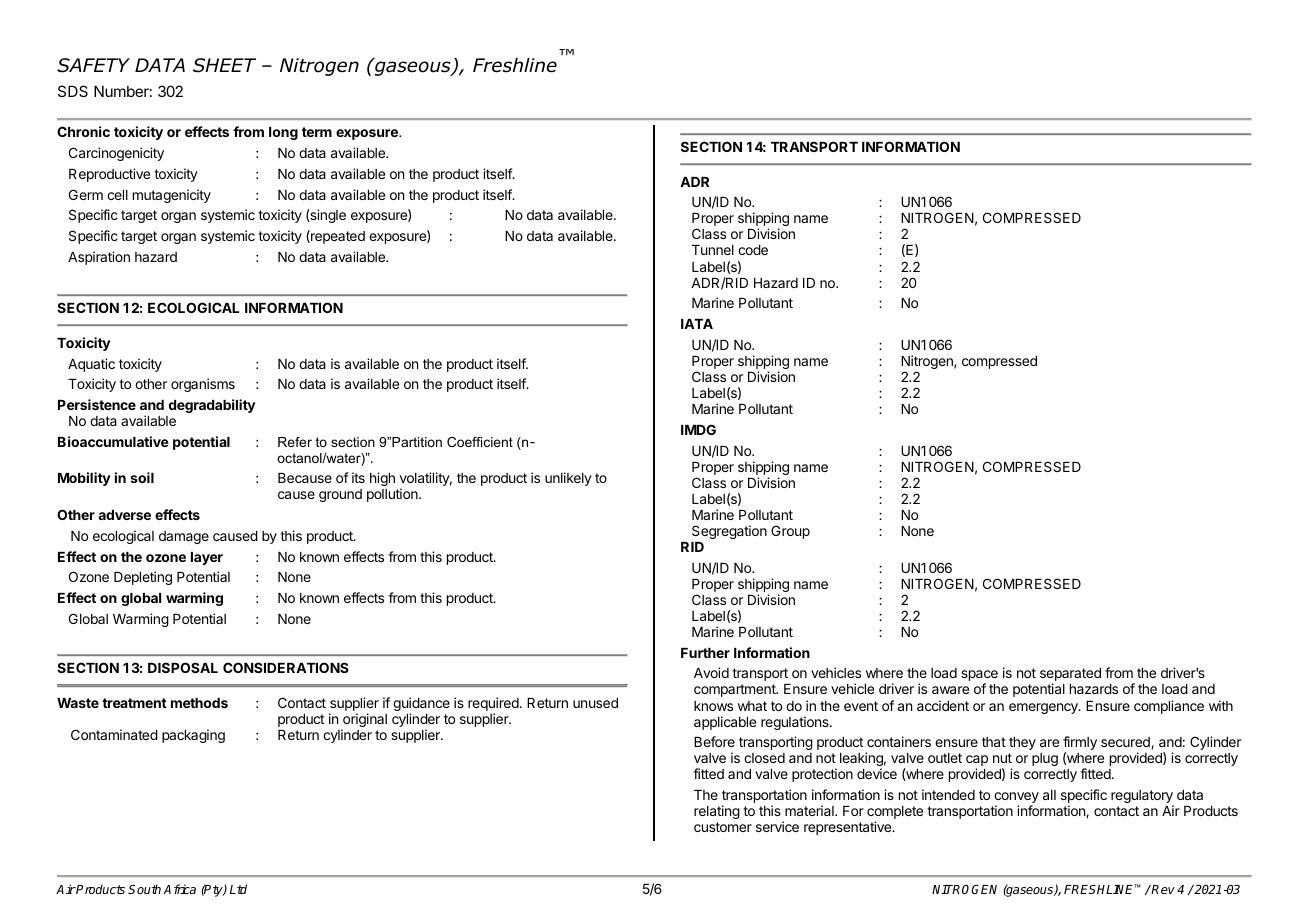  Describe the element at coordinates (224, 65) in the screenshot. I see `SHEET` at that location.
